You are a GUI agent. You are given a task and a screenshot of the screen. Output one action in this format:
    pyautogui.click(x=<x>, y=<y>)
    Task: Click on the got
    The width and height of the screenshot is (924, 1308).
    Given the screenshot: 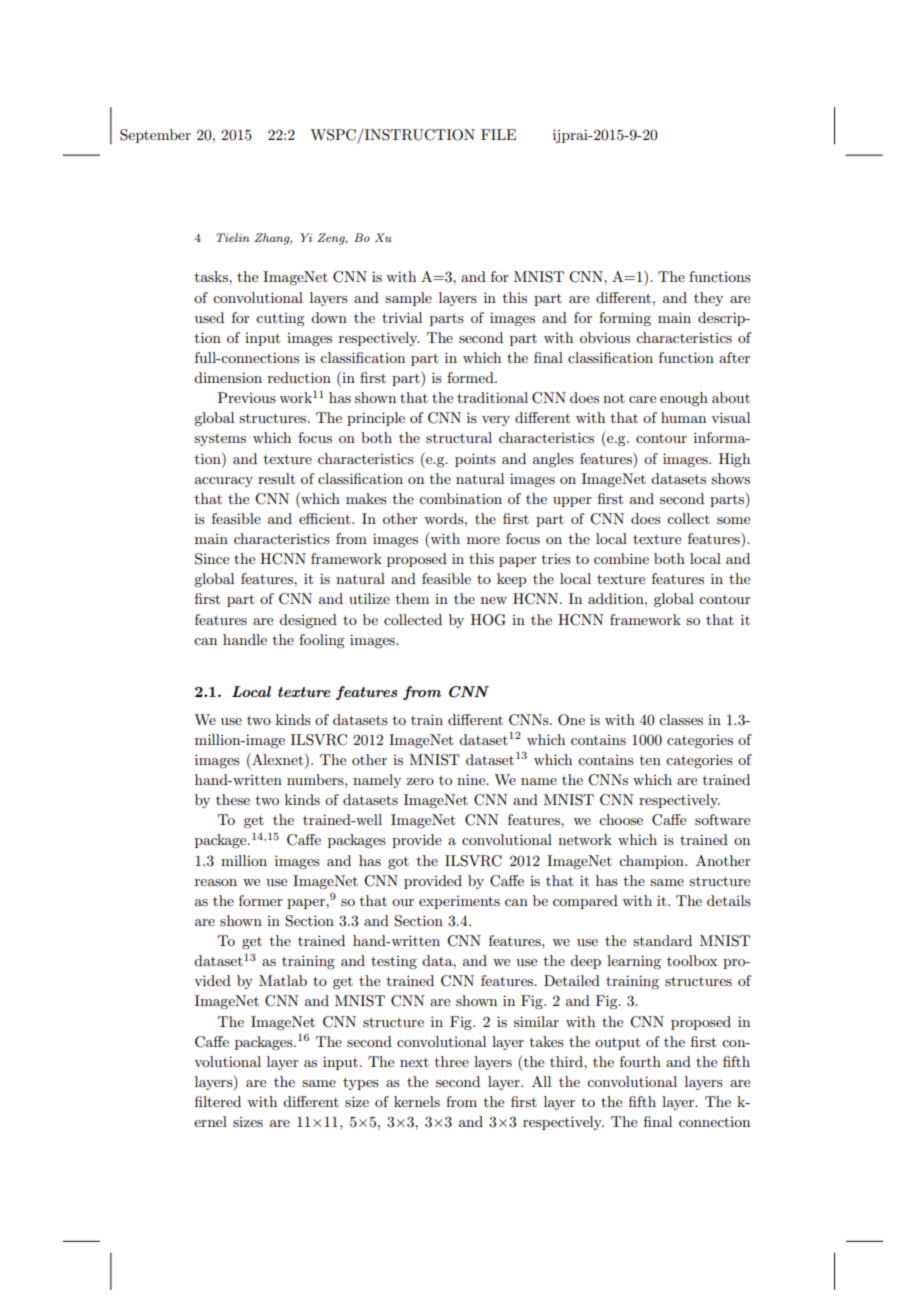 What is the action you would take?
    pyautogui.click(x=398, y=863)
